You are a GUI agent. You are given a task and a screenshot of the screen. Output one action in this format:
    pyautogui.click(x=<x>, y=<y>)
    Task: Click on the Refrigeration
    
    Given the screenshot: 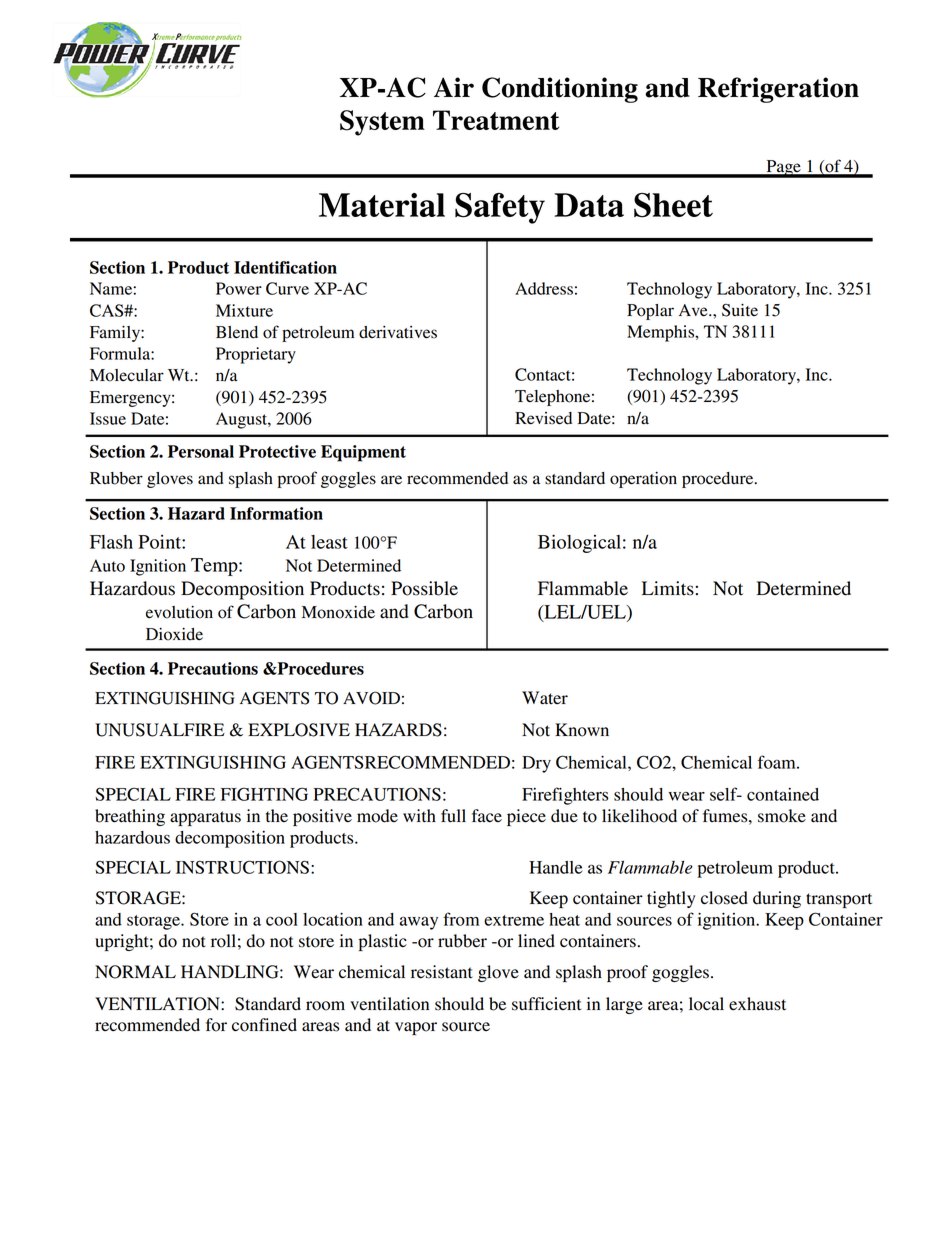 What is the action you would take?
    pyautogui.click(x=778, y=90)
